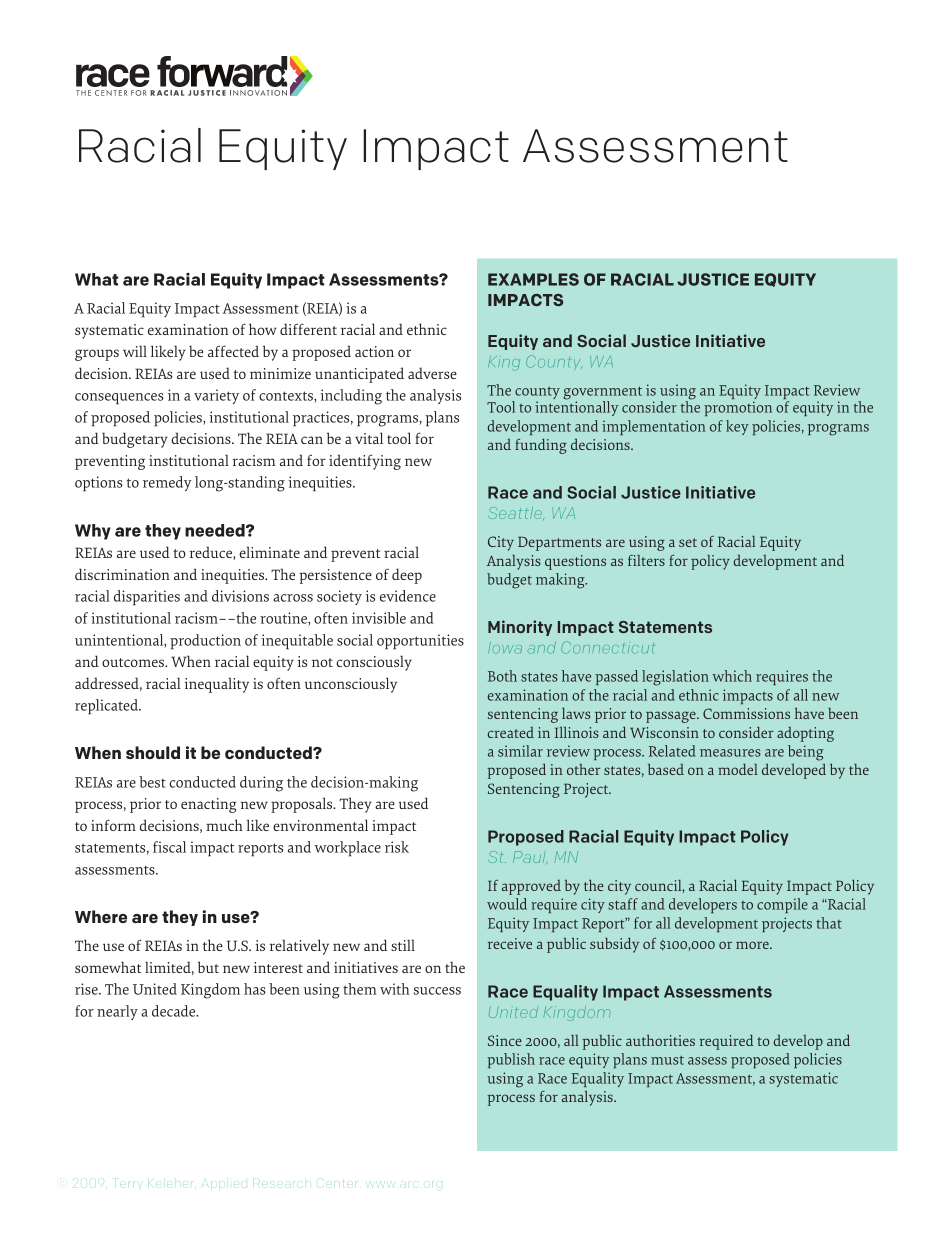 This page has width=952, height=1233. What do you see at coordinates (505, 1040) in the page?
I see `Since` at bounding box center [505, 1040].
